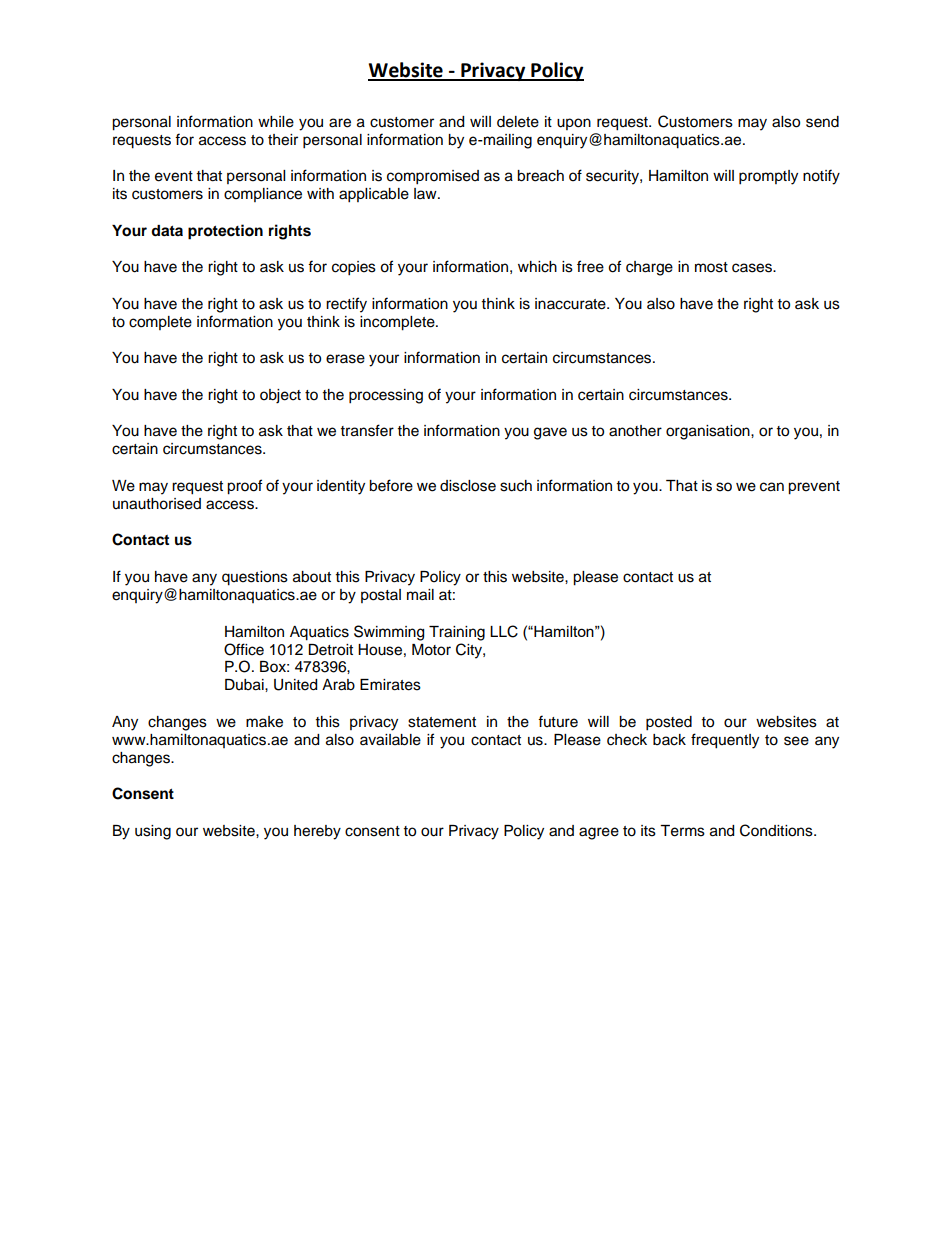 The width and height of the page is (952, 1233). Describe the element at coordinates (768, 177) in the page. I see `promptly` at that location.
